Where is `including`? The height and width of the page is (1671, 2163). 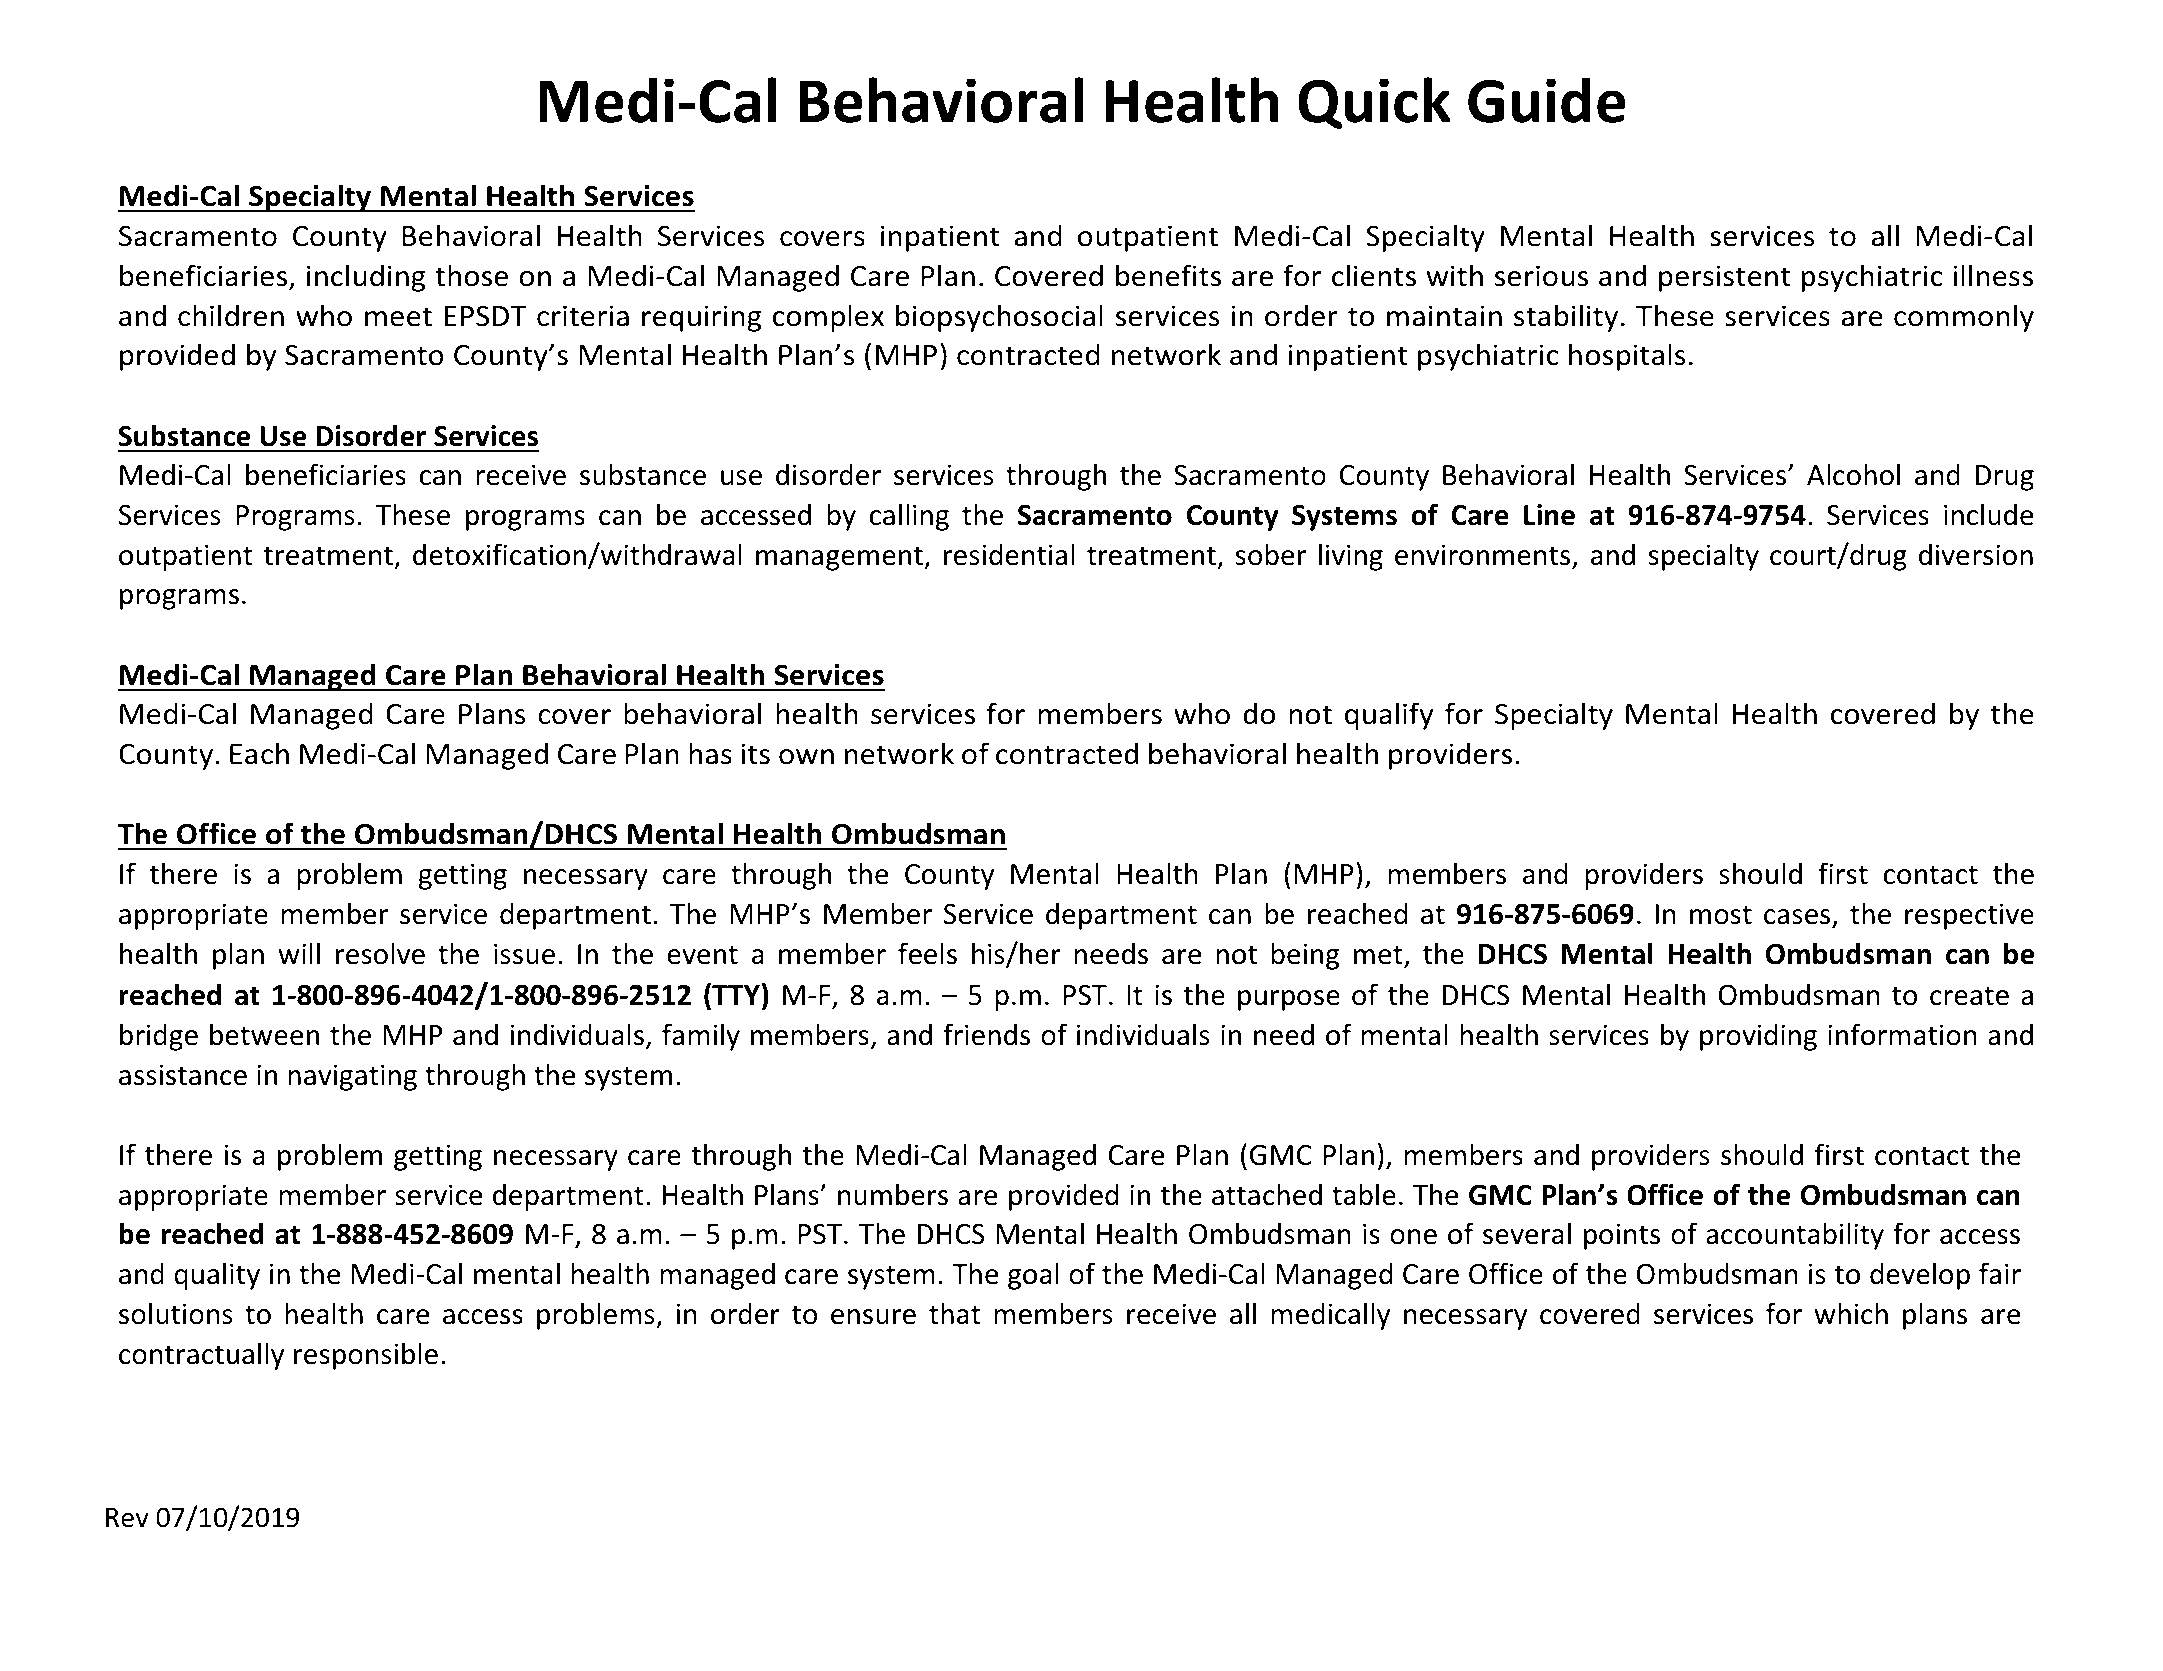 including is located at coordinates (366, 278).
